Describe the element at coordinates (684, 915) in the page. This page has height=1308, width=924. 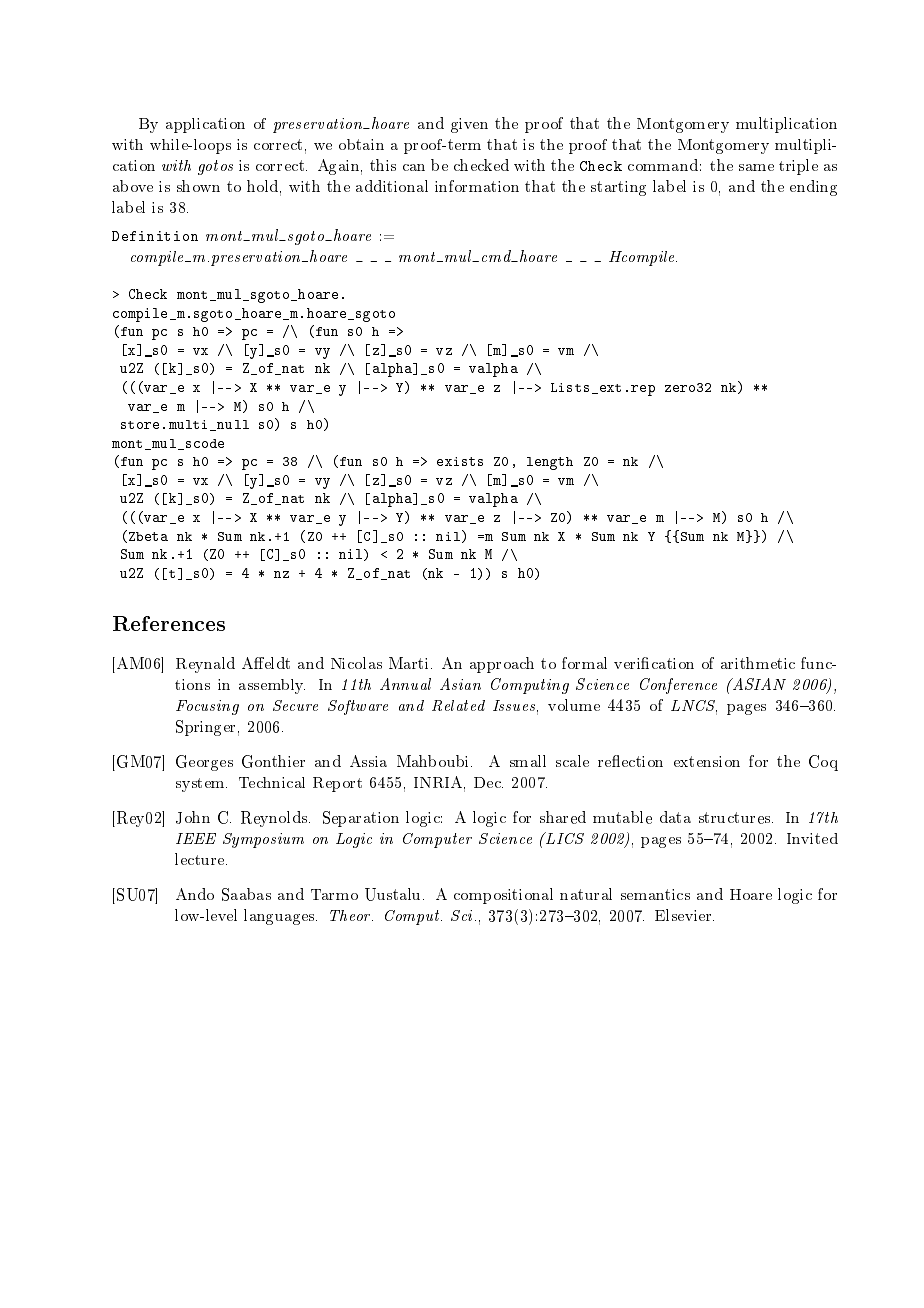
I see `Elsevier` at that location.
